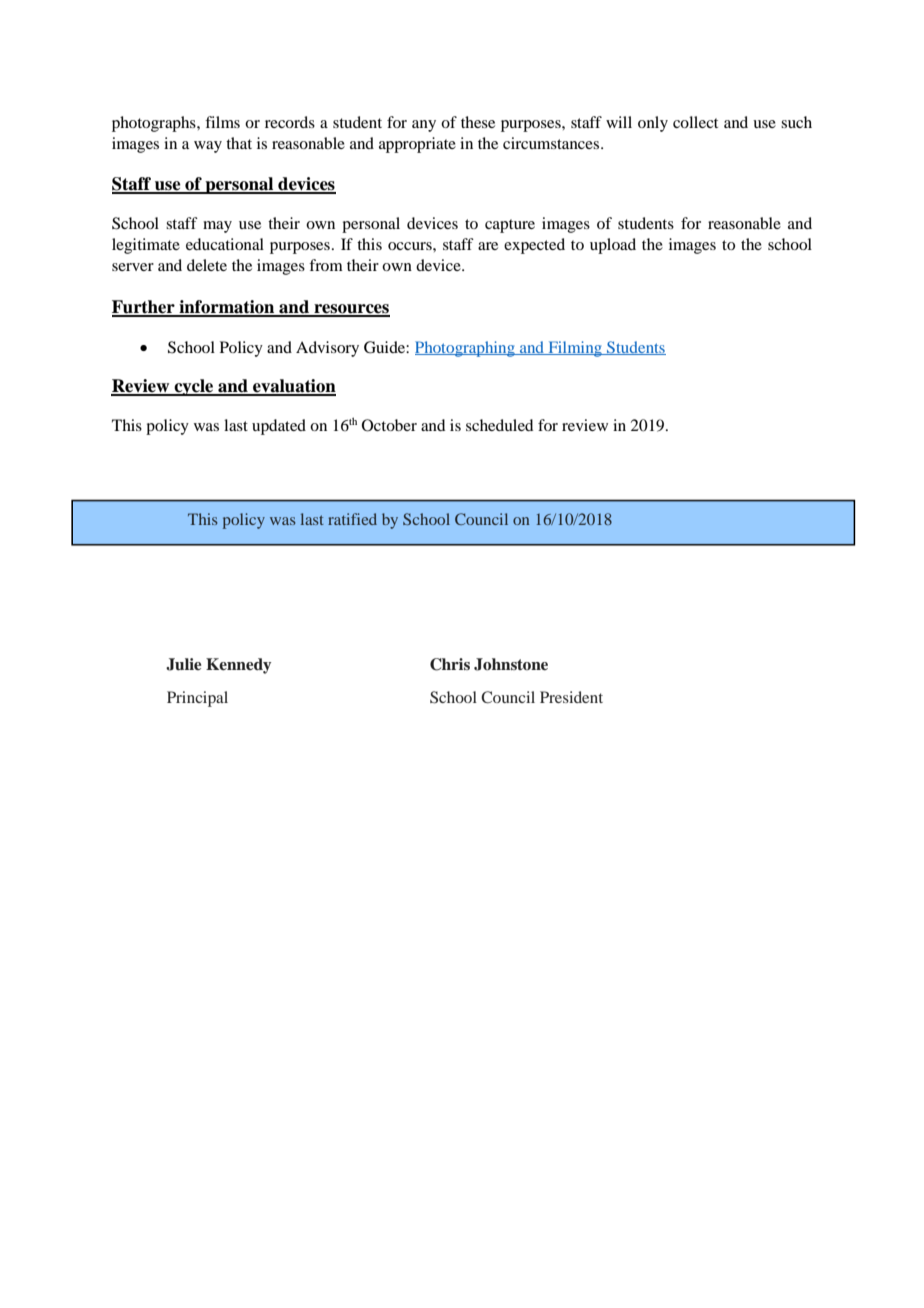 The width and height of the screenshot is (924, 1308). I want to click on cycle, so click(194, 387).
